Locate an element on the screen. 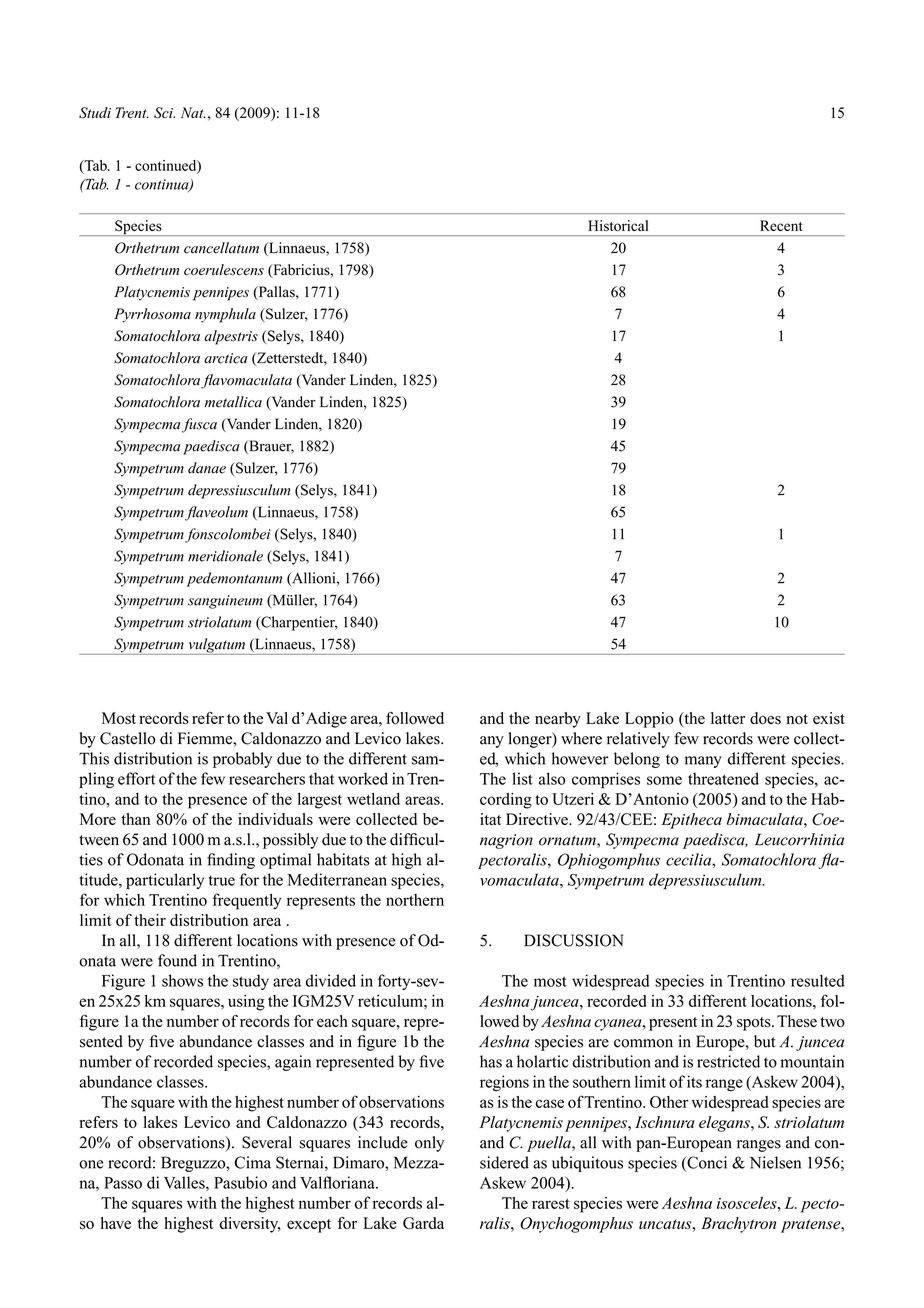  threatened is located at coordinates (723, 778).
